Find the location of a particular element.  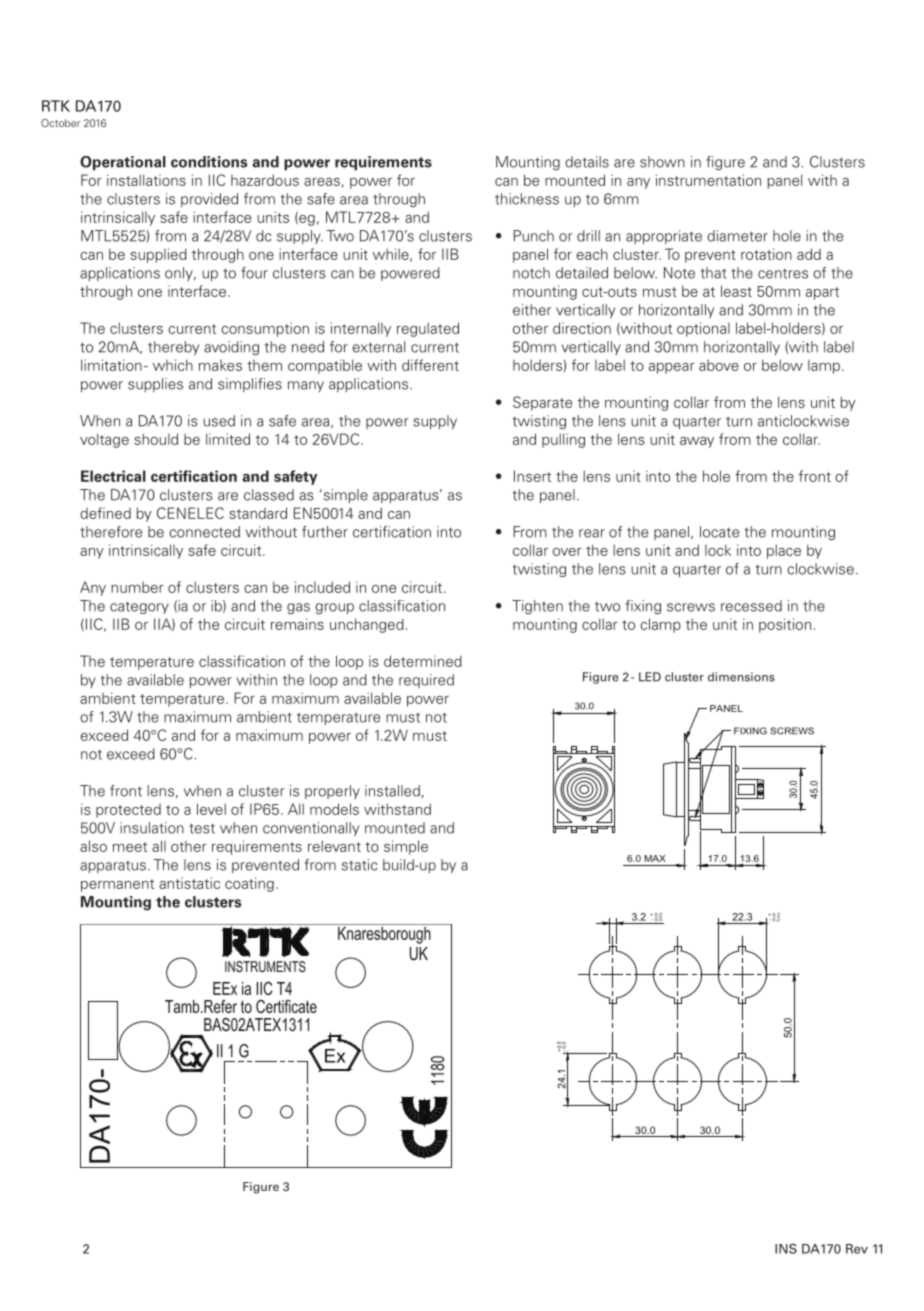

installed is located at coordinates (392, 791).
